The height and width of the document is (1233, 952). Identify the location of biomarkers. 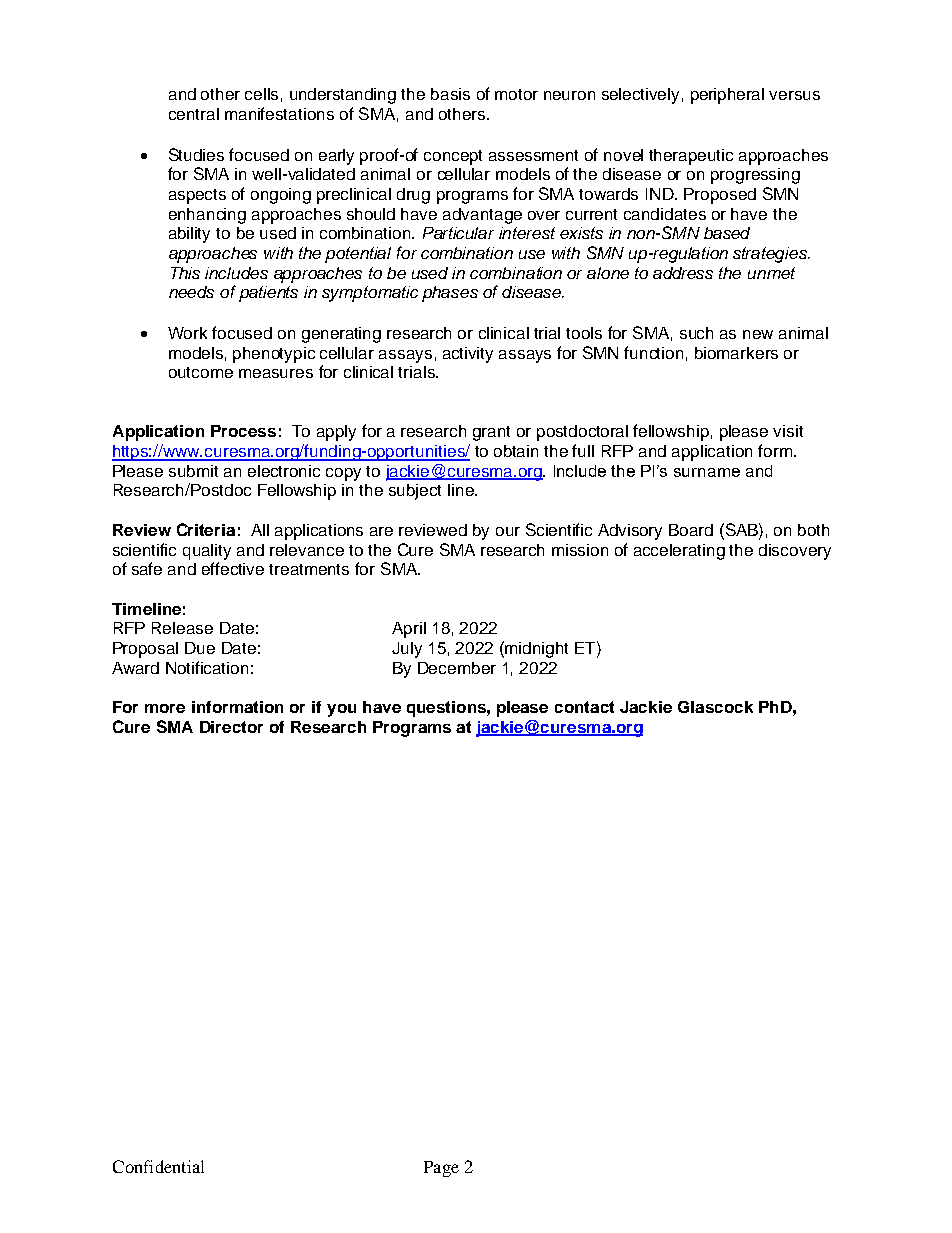
(736, 353).
